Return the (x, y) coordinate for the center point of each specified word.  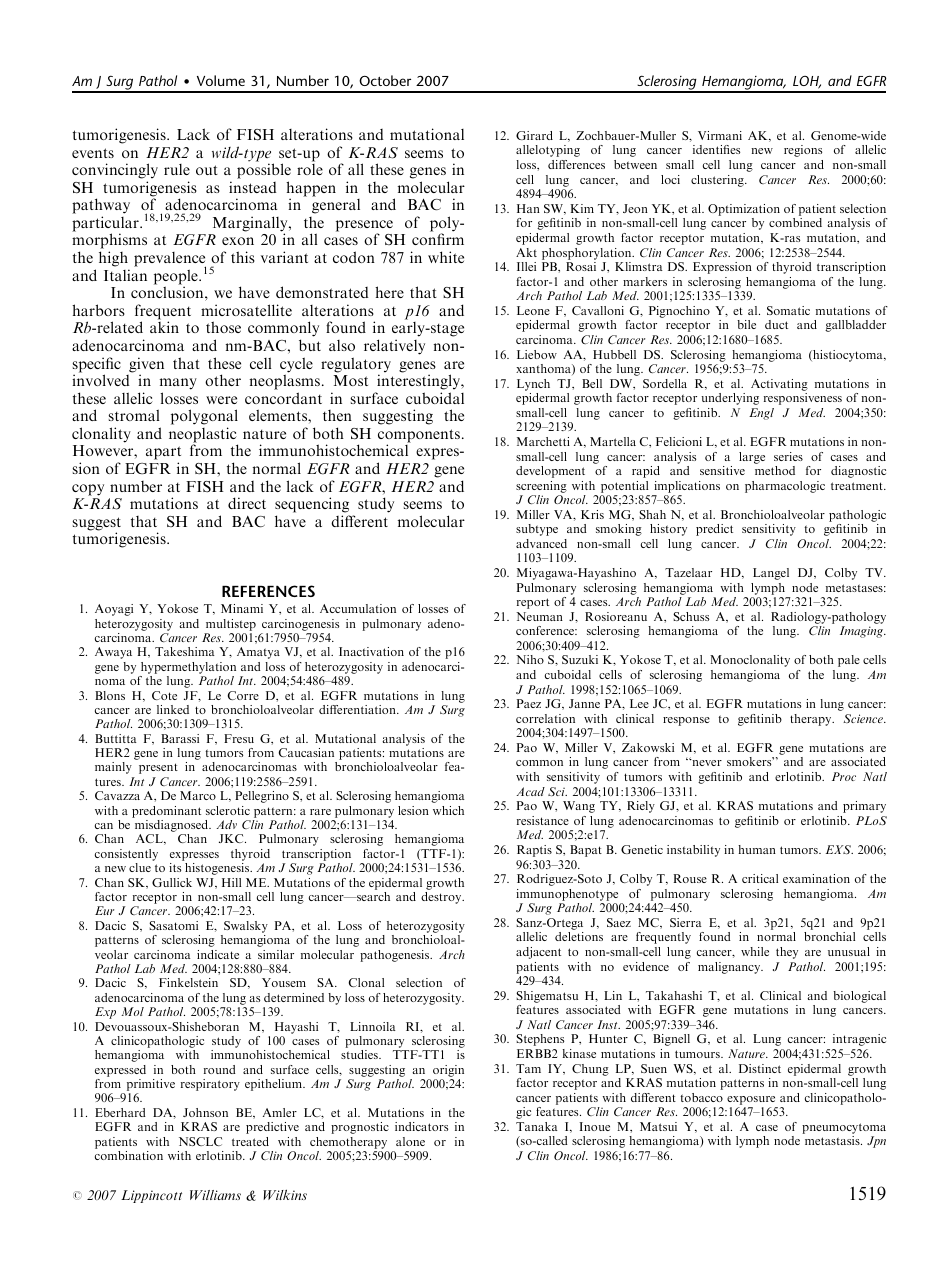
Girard (534, 135)
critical (760, 878)
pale (849, 661)
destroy (442, 898)
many (178, 384)
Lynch (533, 385)
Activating (779, 385)
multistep (231, 625)
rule (177, 169)
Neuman (539, 616)
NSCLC (200, 1141)
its (175, 867)
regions (803, 151)
